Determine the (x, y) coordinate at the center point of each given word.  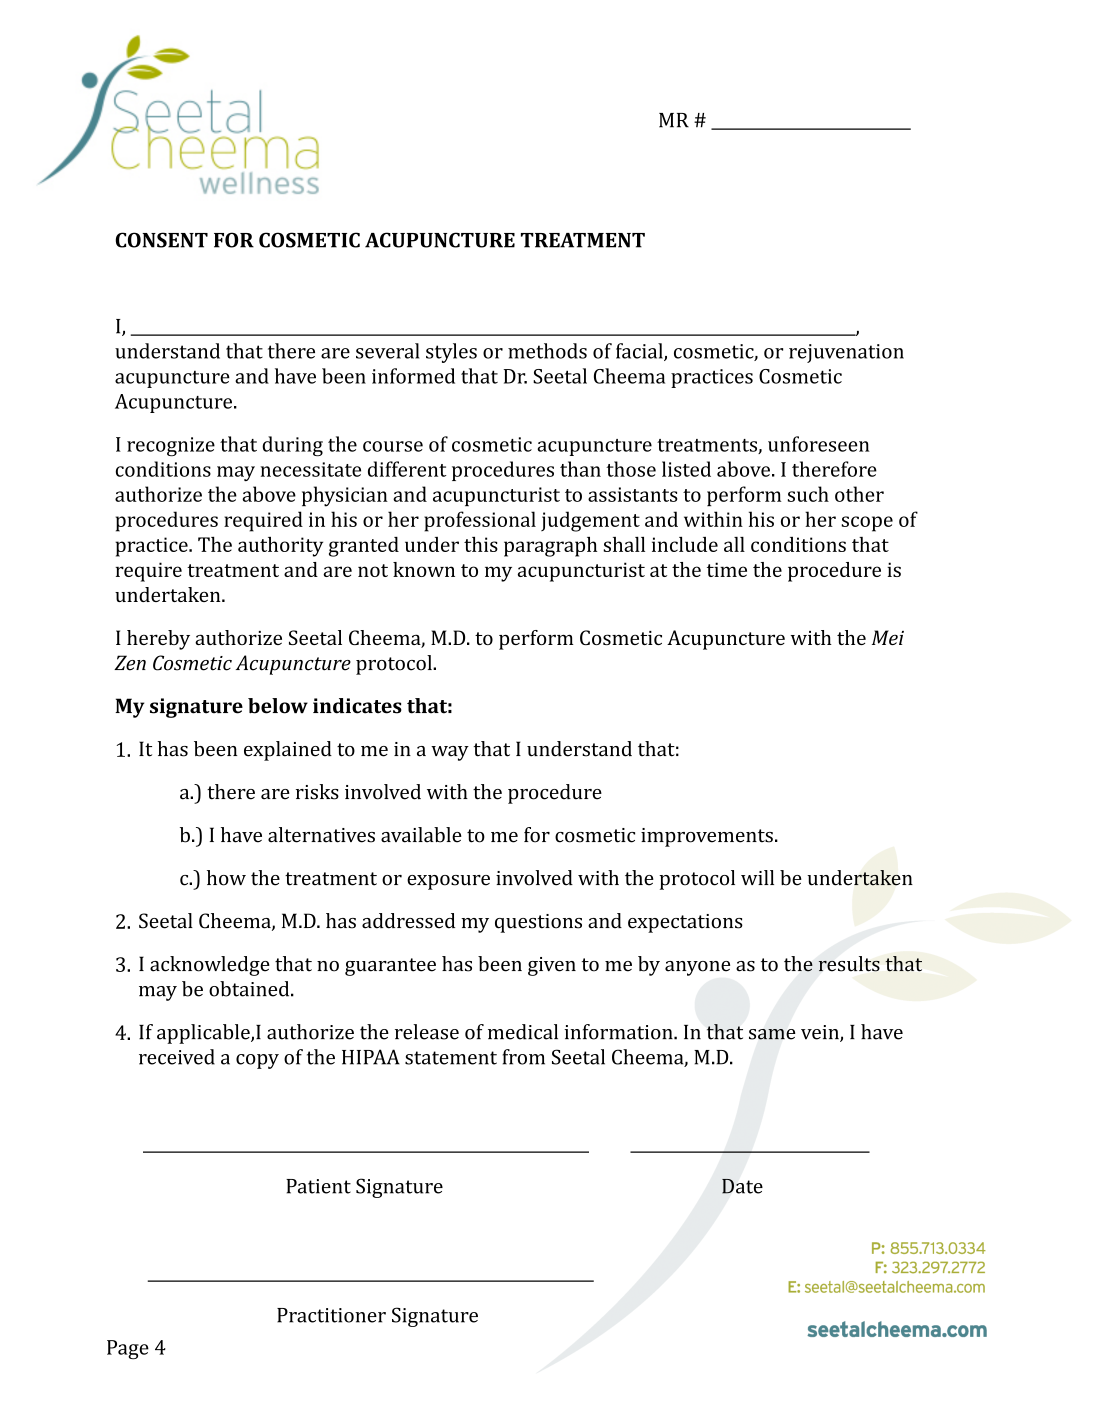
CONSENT (161, 240)
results (849, 964)
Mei (888, 637)
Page (128, 1349)
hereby (158, 640)
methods (547, 351)
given (552, 966)
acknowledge (210, 966)
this (481, 544)
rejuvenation (846, 353)
